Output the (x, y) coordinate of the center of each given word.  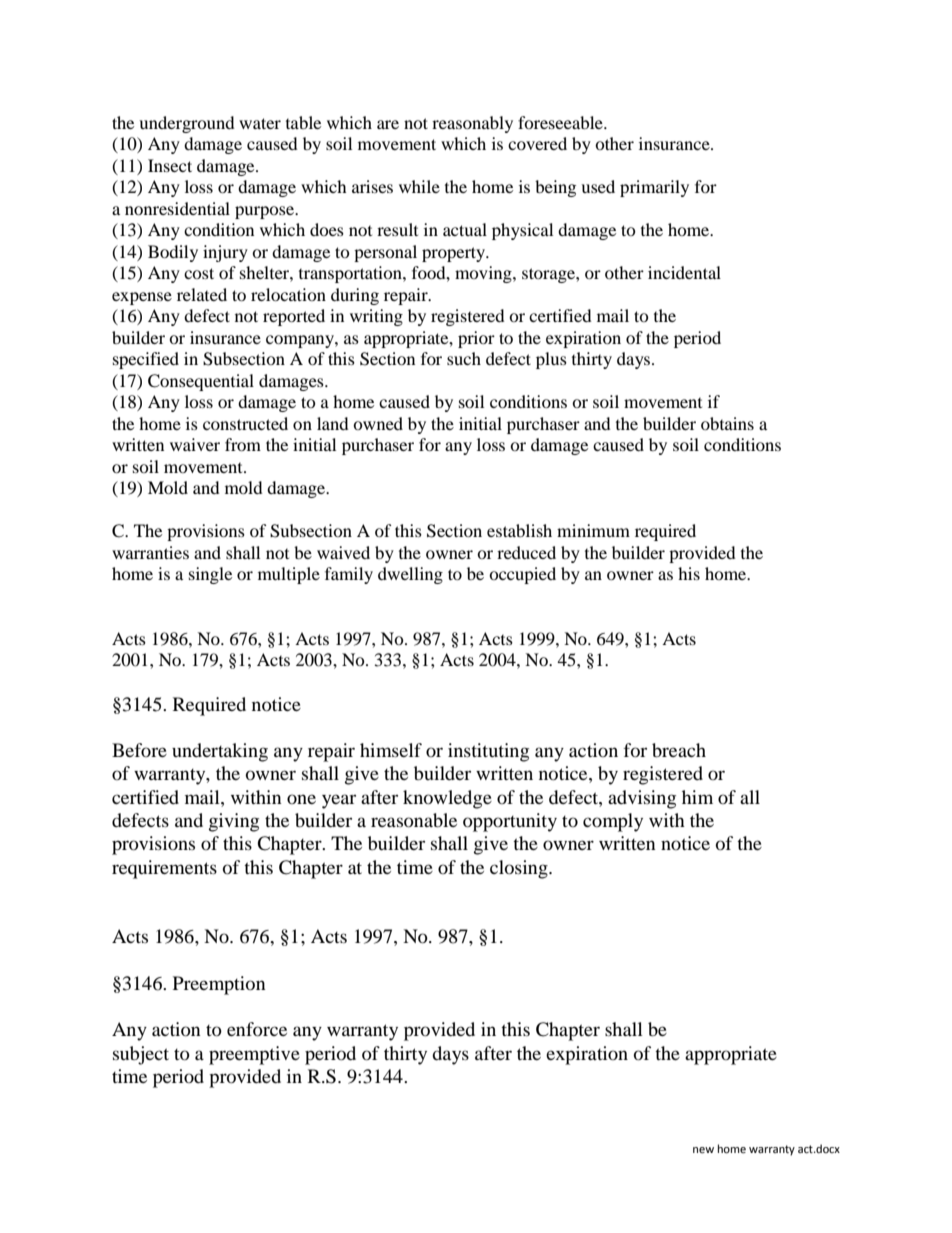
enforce (257, 1029)
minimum (593, 530)
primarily (654, 188)
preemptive (254, 1055)
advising (642, 799)
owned (378, 423)
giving (234, 822)
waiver (195, 444)
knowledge (447, 799)
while (419, 186)
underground (187, 124)
